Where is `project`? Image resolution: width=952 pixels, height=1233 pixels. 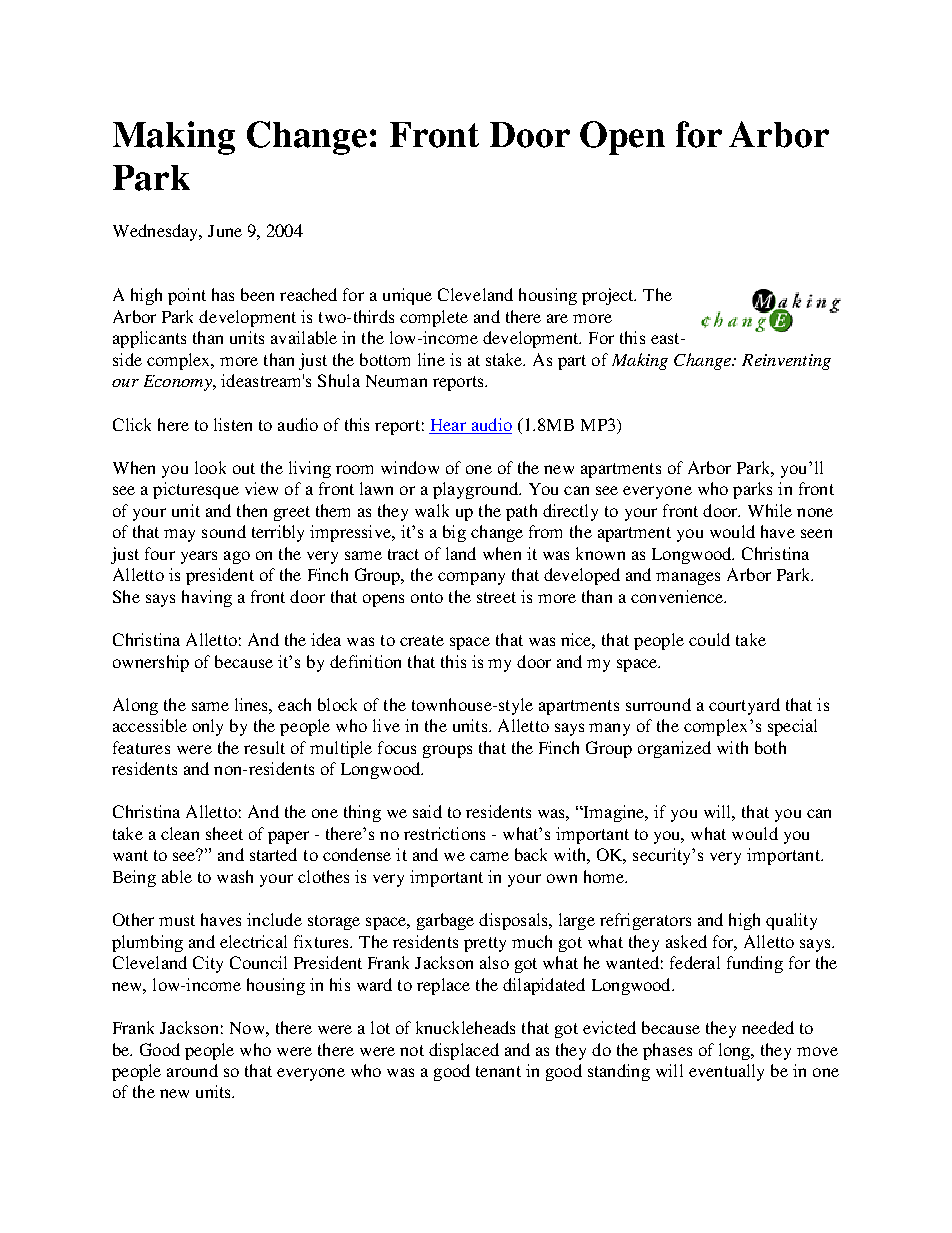
project is located at coordinates (609, 296).
